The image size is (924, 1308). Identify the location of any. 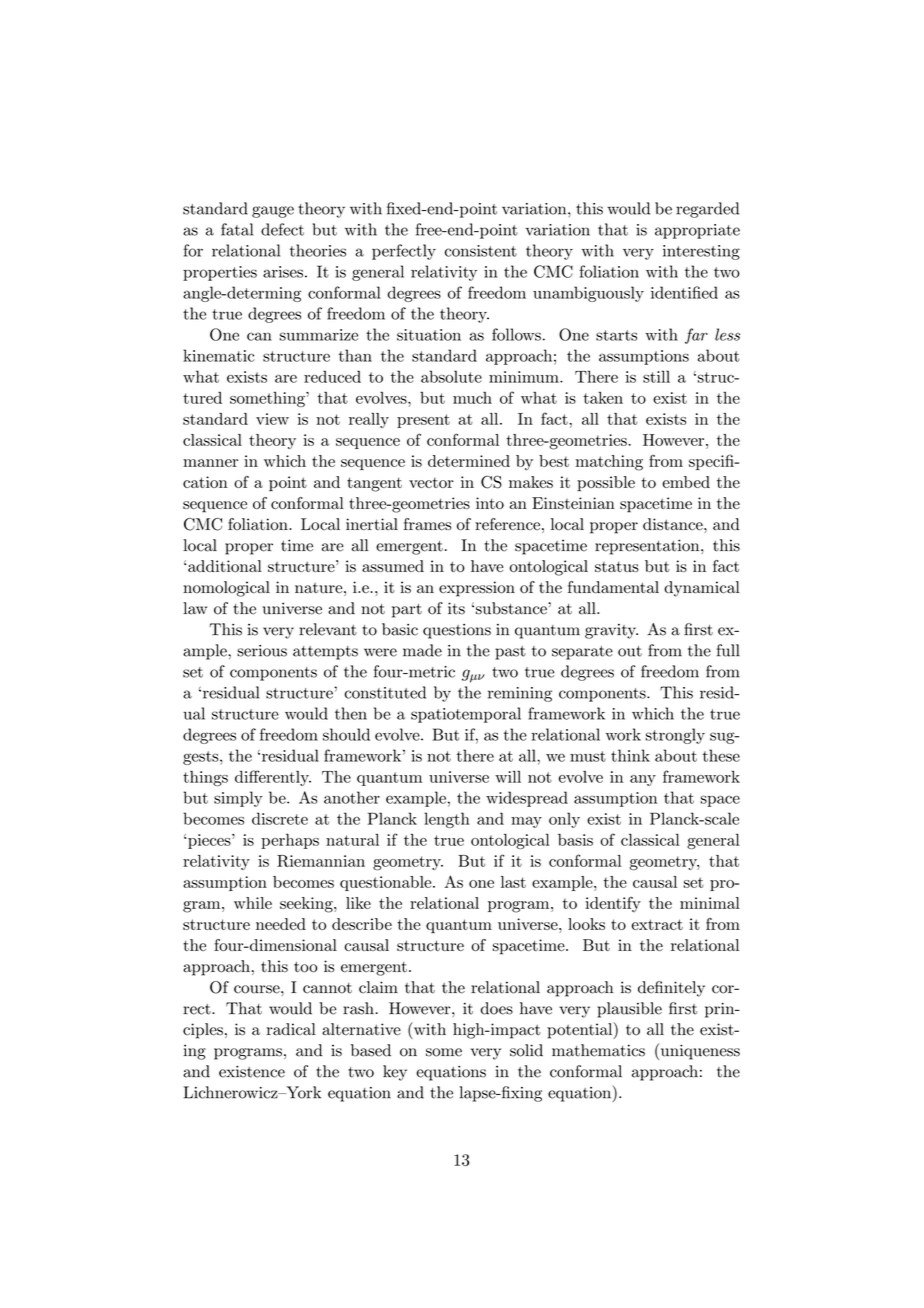
(643, 780).
